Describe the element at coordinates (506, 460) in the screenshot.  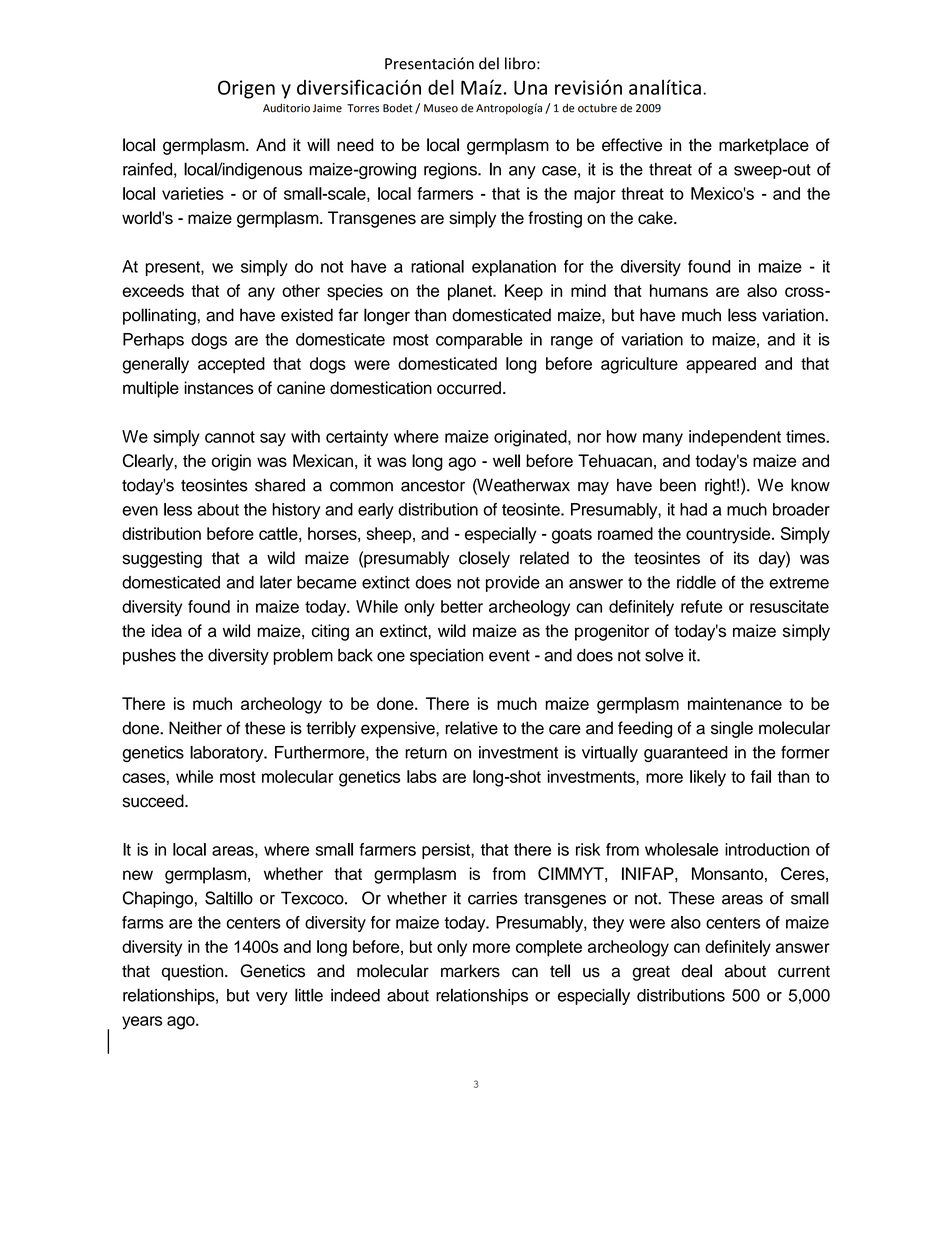
I see `well` at that location.
